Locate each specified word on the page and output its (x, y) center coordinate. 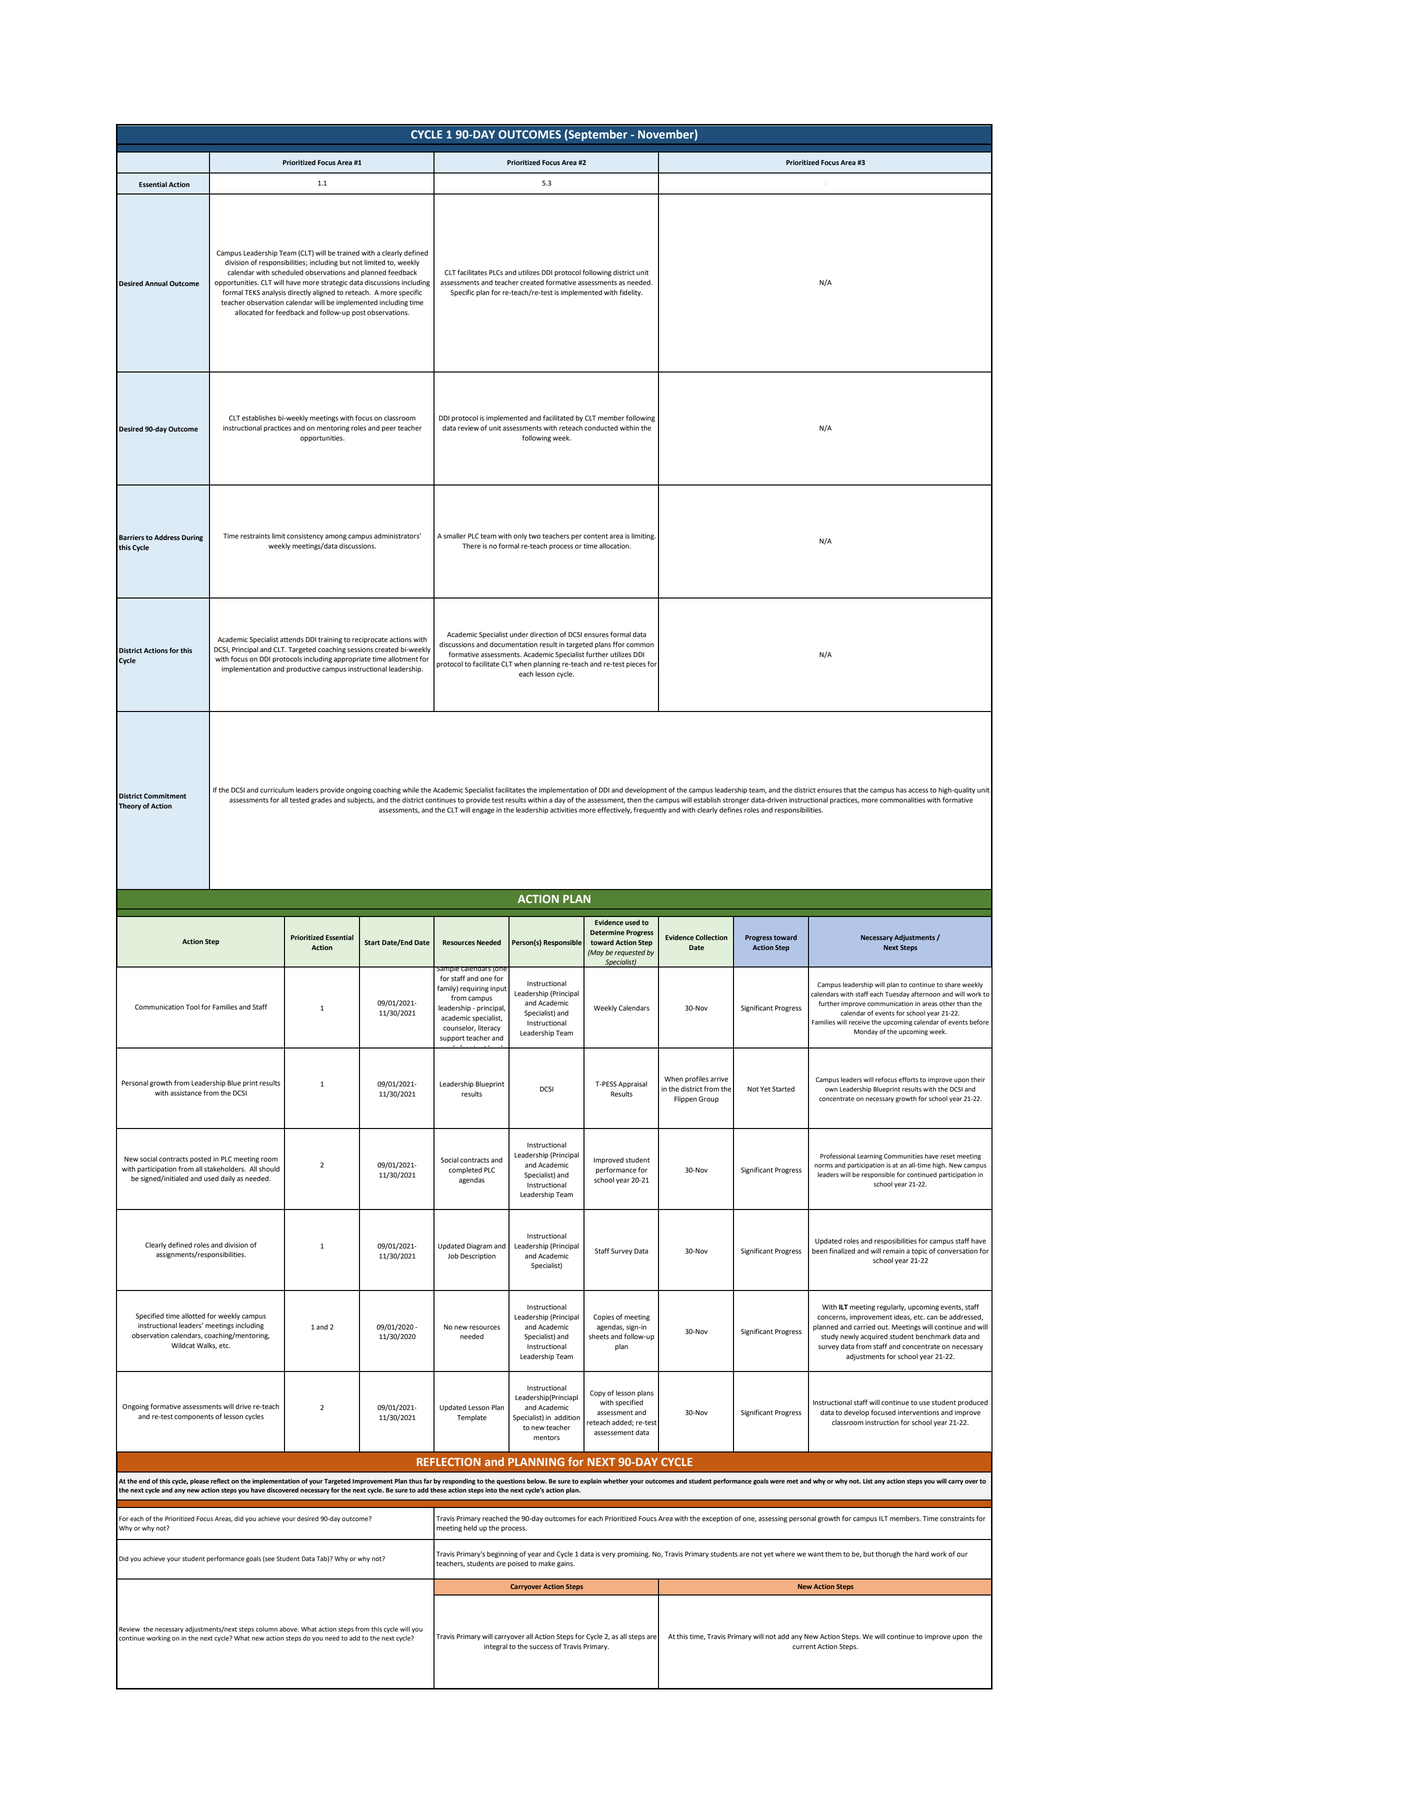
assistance (186, 1093)
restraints (255, 536)
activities (563, 810)
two (535, 536)
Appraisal (632, 1084)
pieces (636, 664)
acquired (874, 1337)
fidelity (631, 293)
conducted (601, 428)
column (267, 1629)
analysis (274, 293)
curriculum (277, 790)
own (831, 1090)
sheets (599, 1337)
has (901, 790)
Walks (207, 1346)
